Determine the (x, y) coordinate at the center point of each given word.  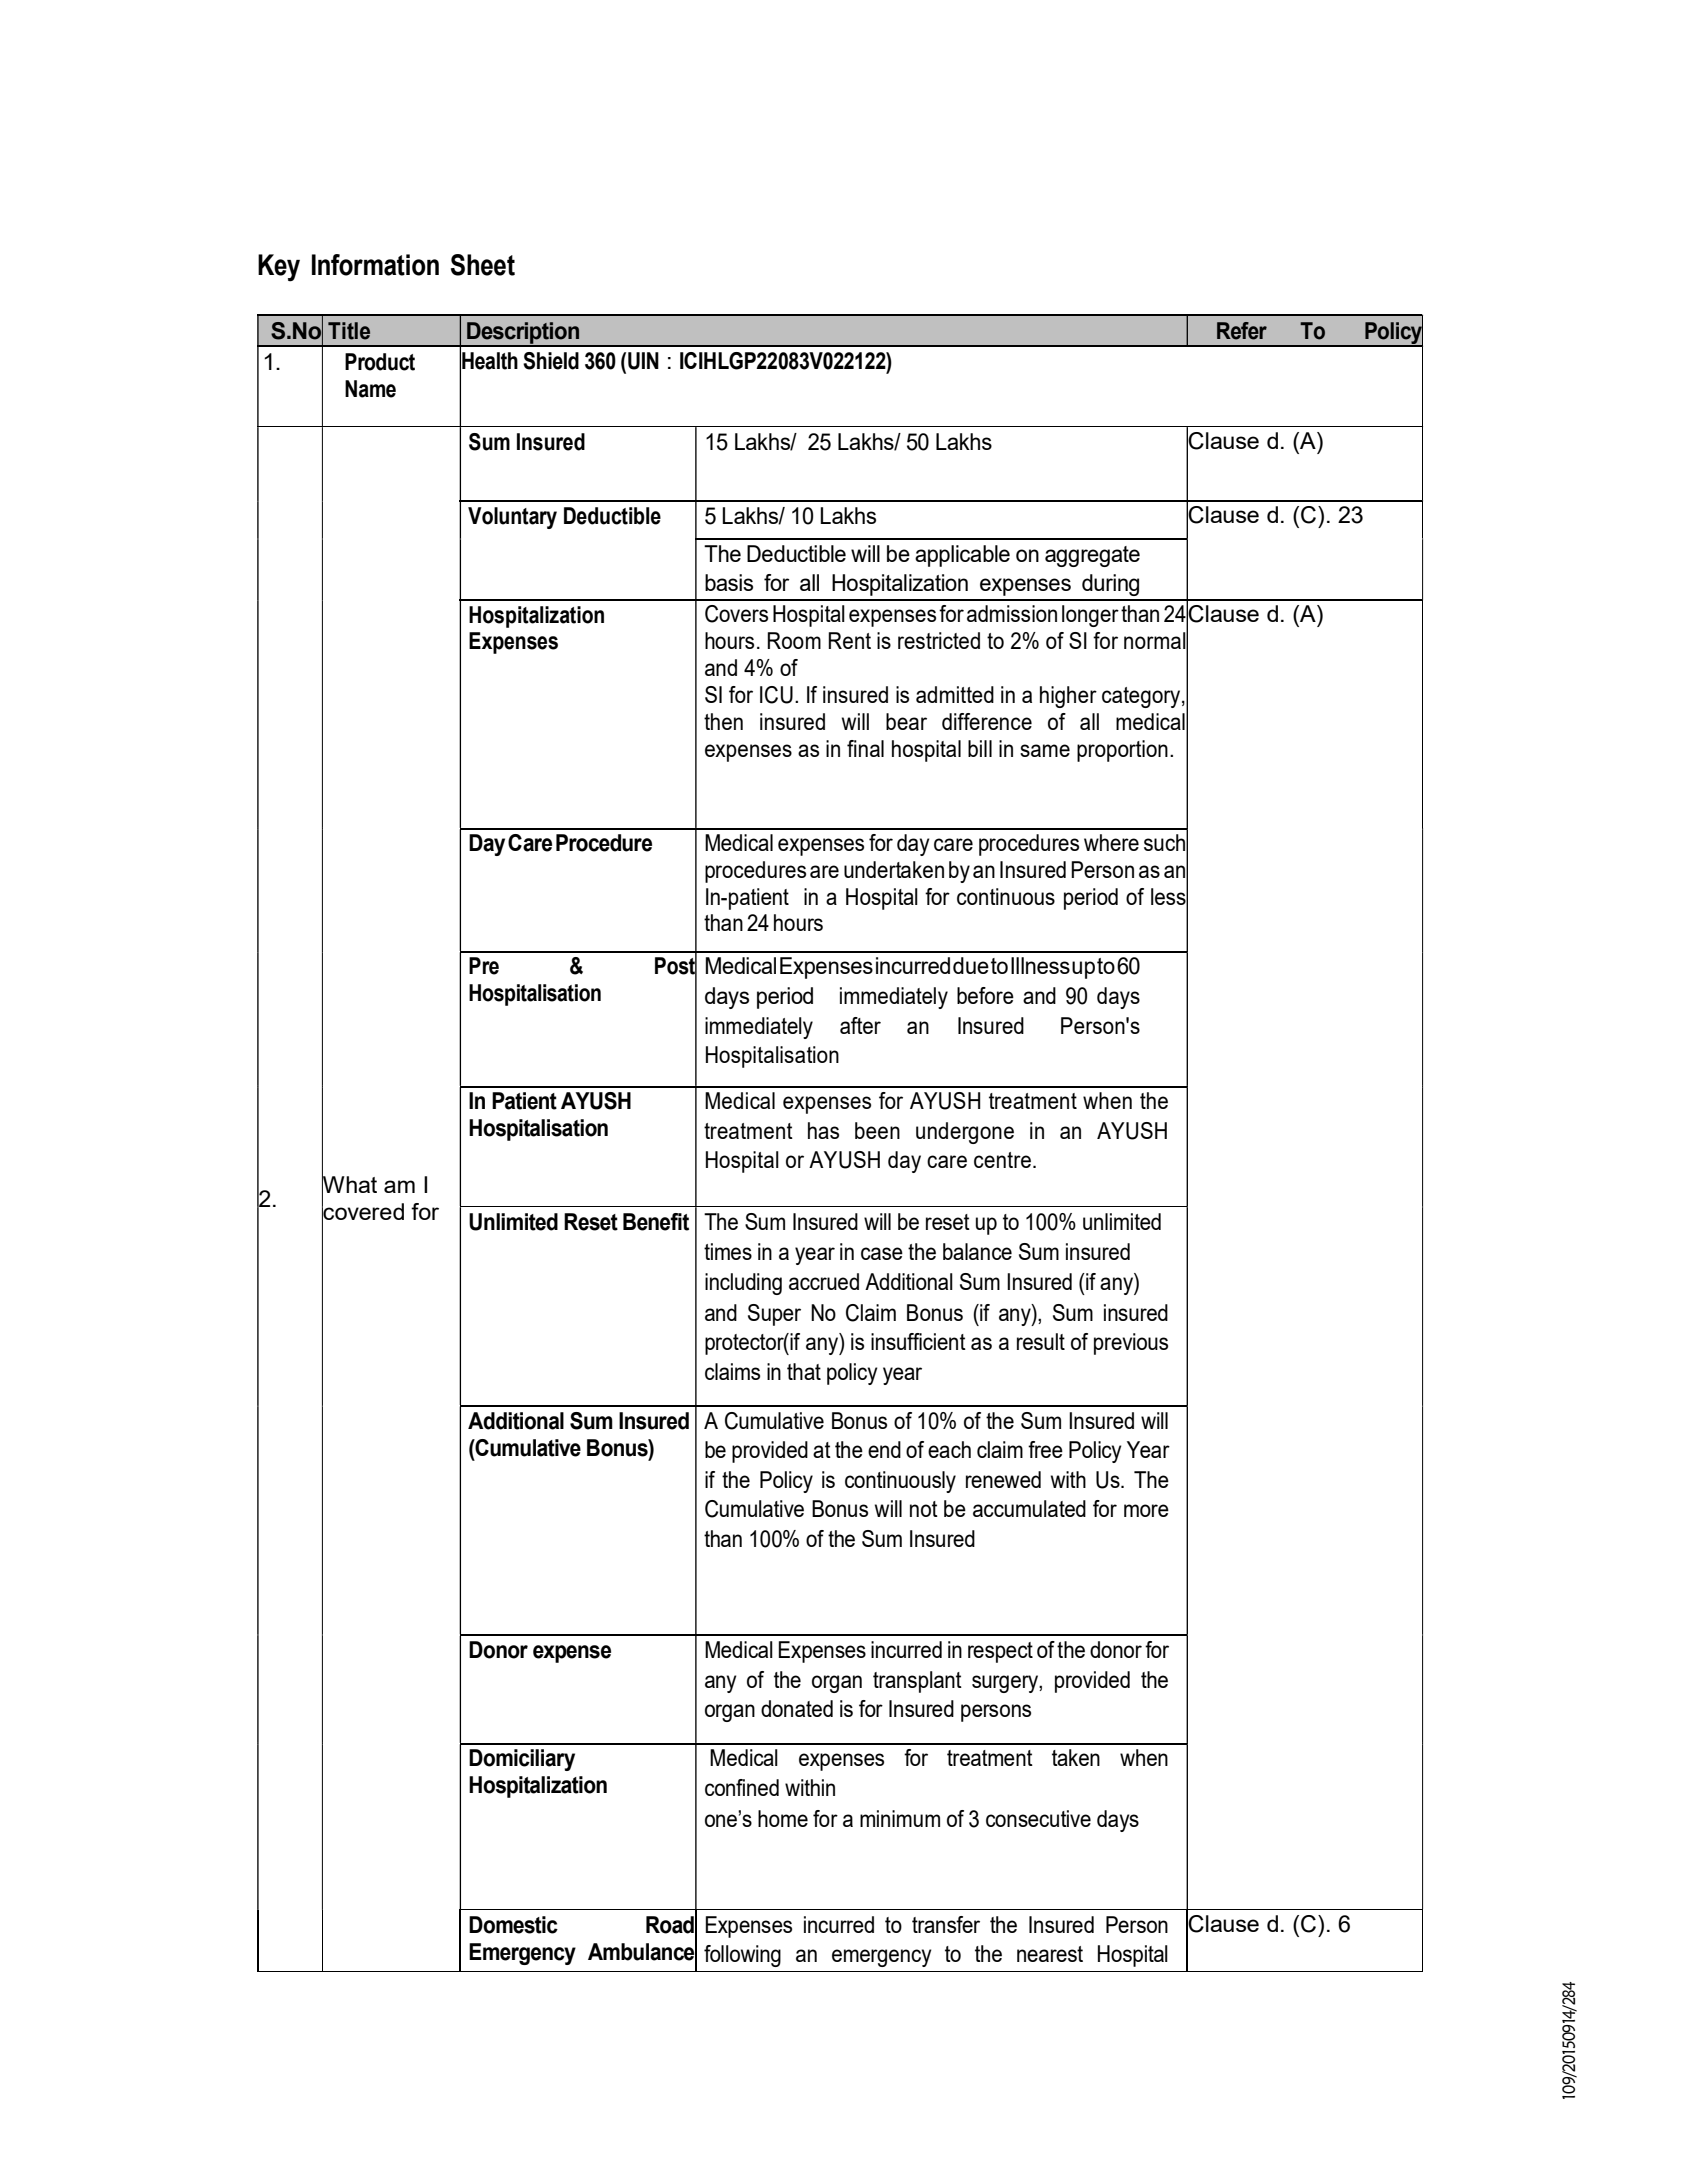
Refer (1242, 331)
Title (349, 331)
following (742, 1956)
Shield (551, 361)
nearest (1050, 1954)
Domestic (513, 1925)
